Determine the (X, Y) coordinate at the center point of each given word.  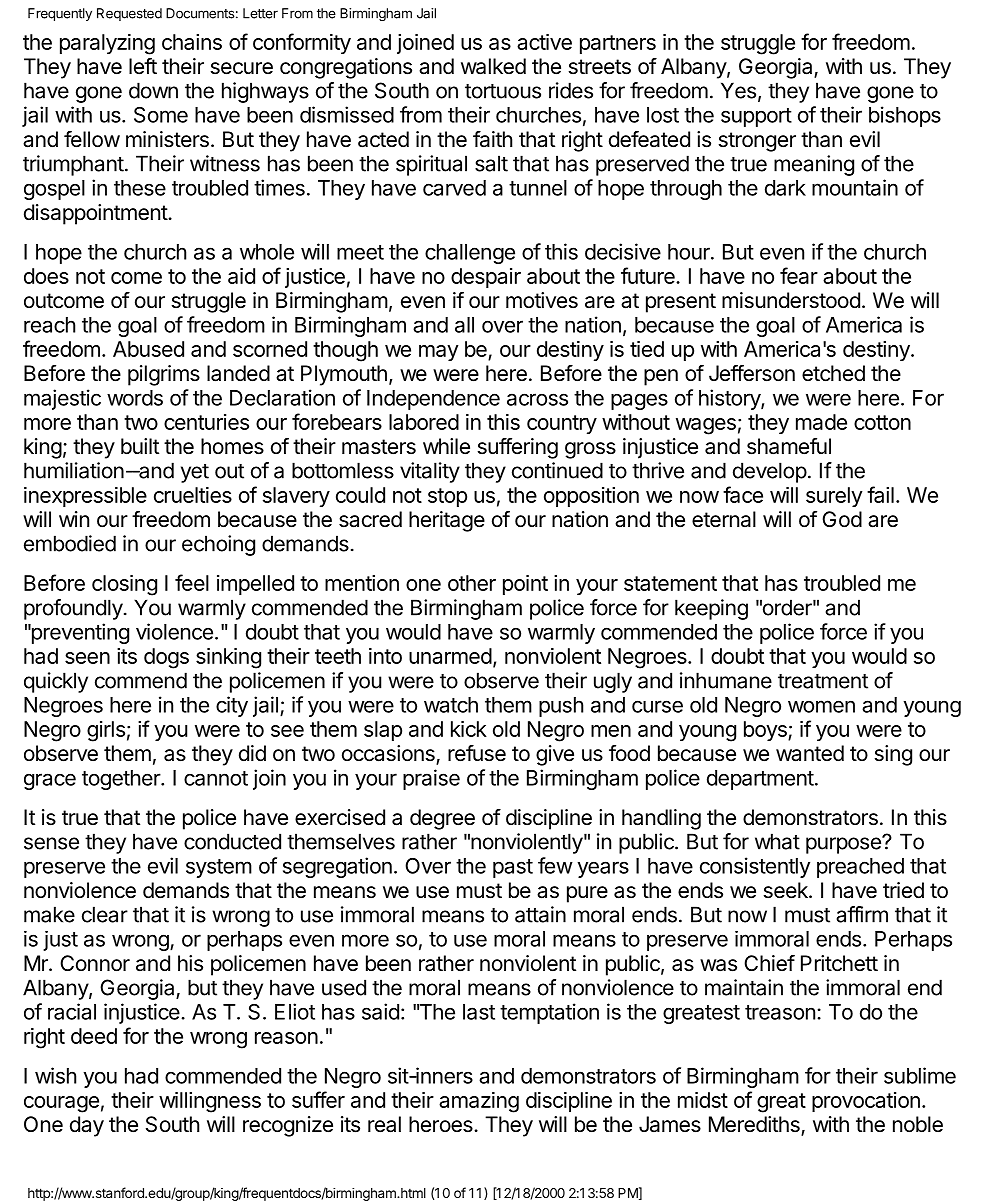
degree (442, 819)
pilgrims (164, 375)
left (143, 66)
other (472, 583)
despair (486, 278)
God (842, 519)
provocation (866, 1102)
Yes (738, 90)
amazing (479, 1102)
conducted (232, 841)
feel (192, 582)
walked (493, 66)
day (87, 1126)
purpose (844, 845)
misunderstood (791, 300)
